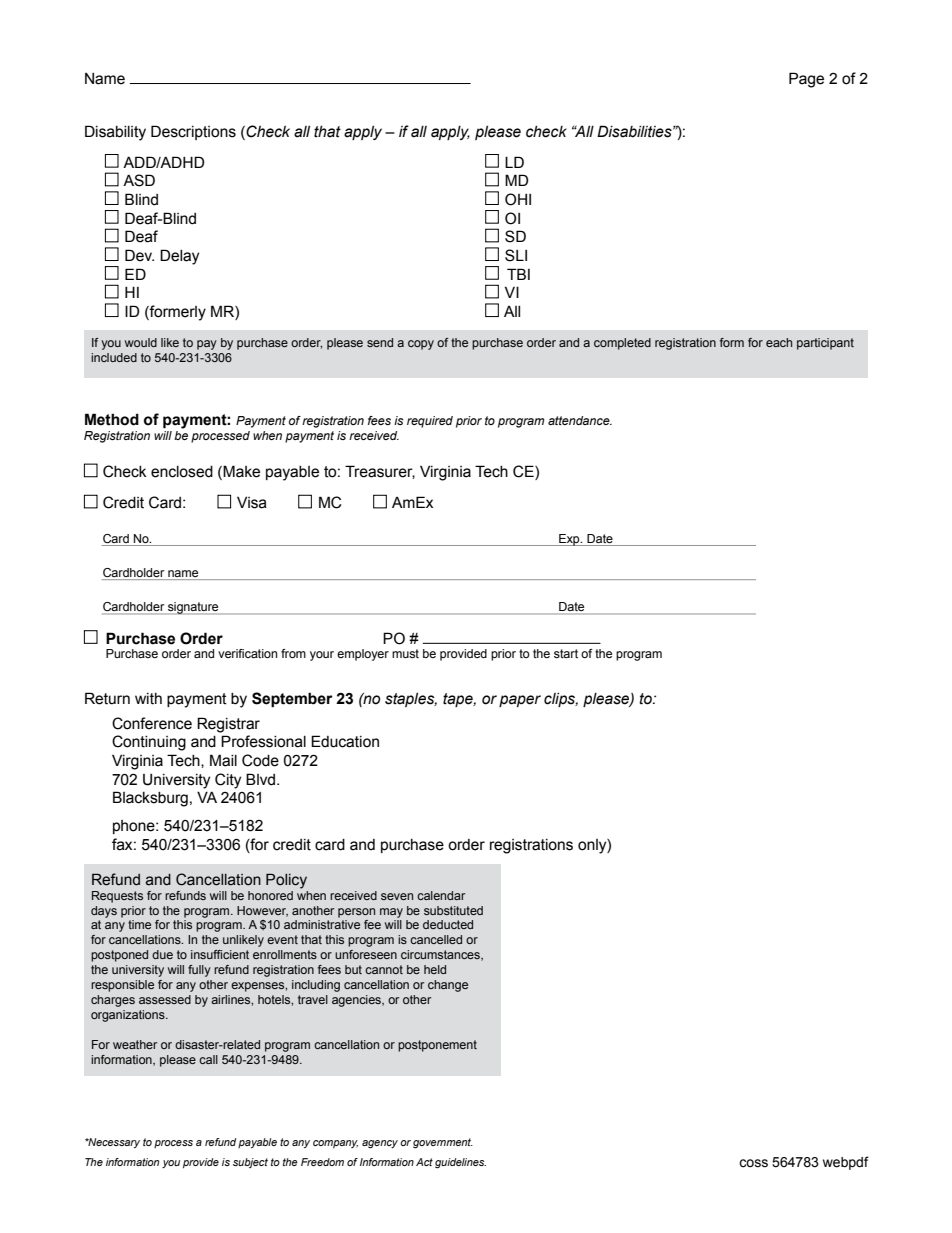 Image resolution: width=952 pixels, height=1233 pixels. Describe the element at coordinates (453, 910) in the page. I see `substituted` at that location.
